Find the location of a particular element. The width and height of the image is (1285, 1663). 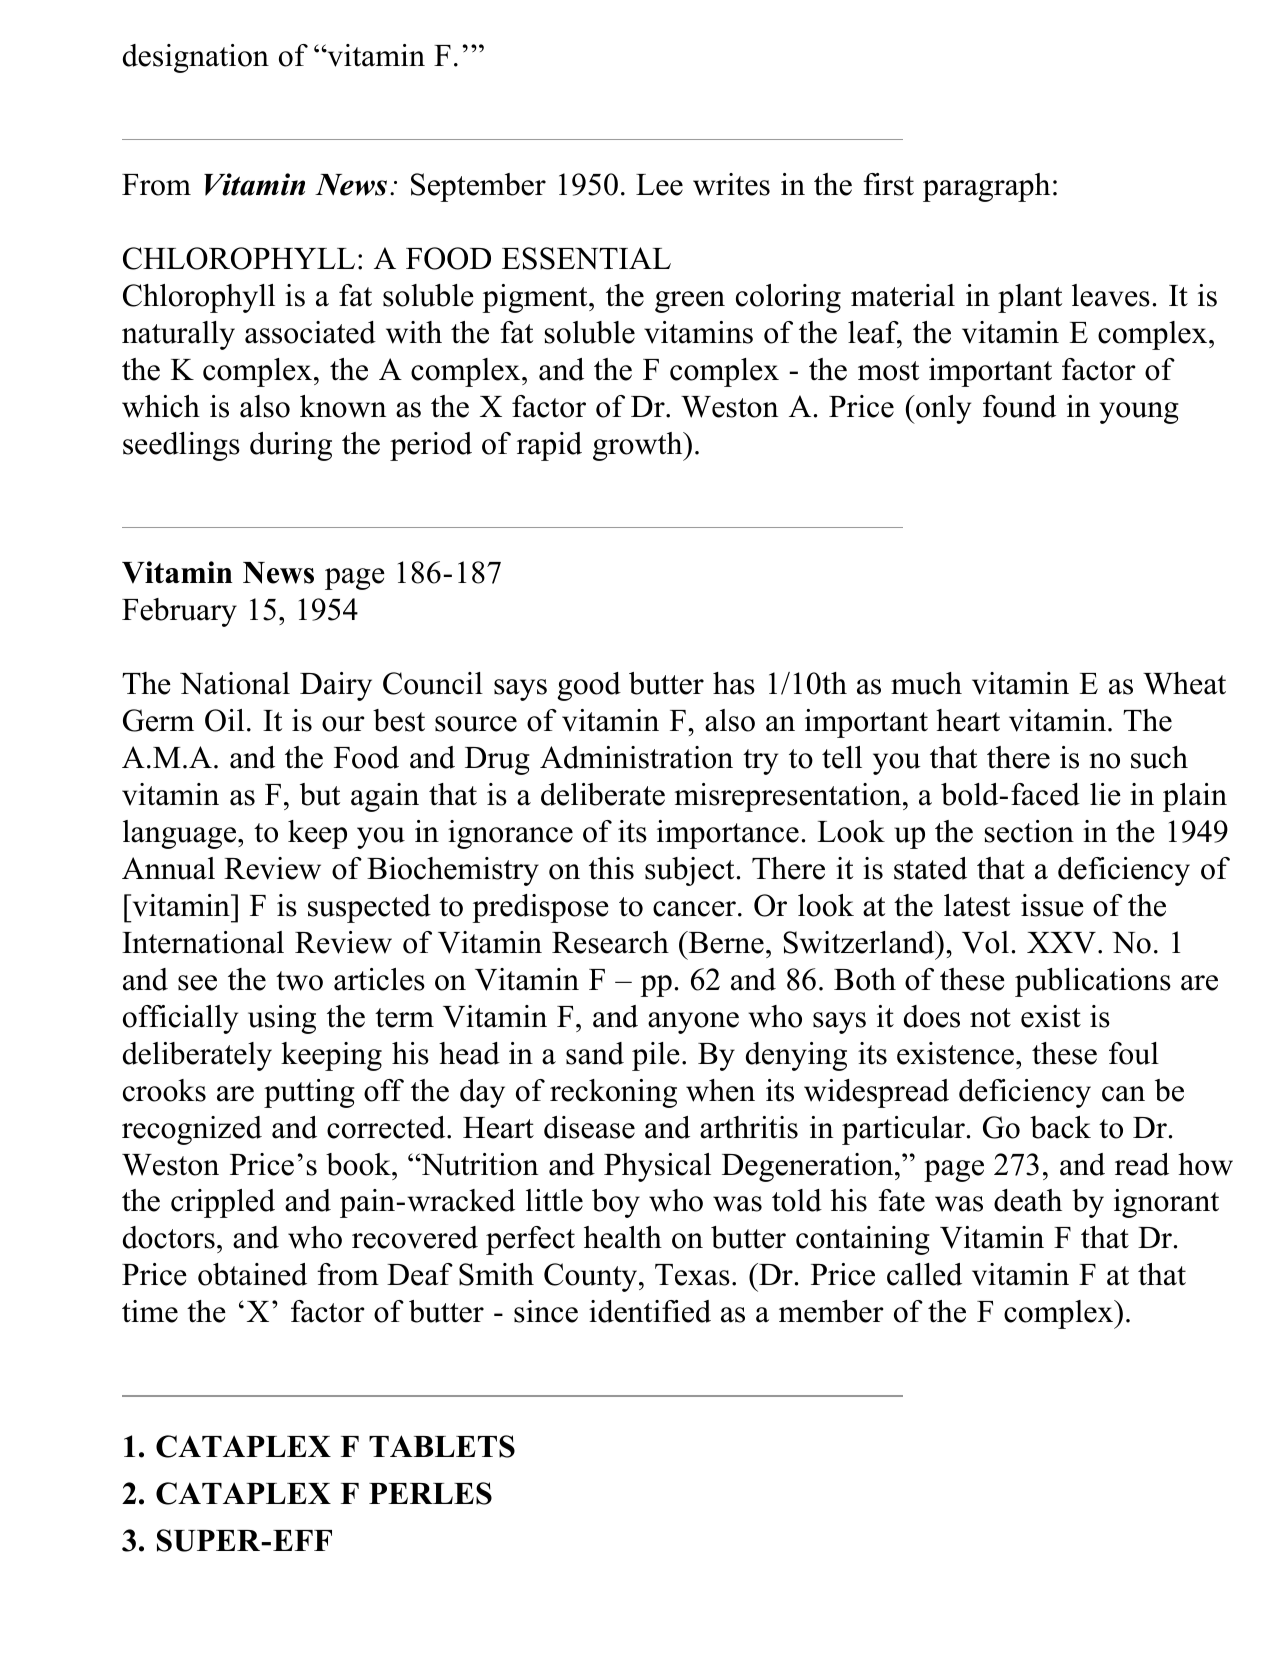

Lee is located at coordinates (659, 185).
